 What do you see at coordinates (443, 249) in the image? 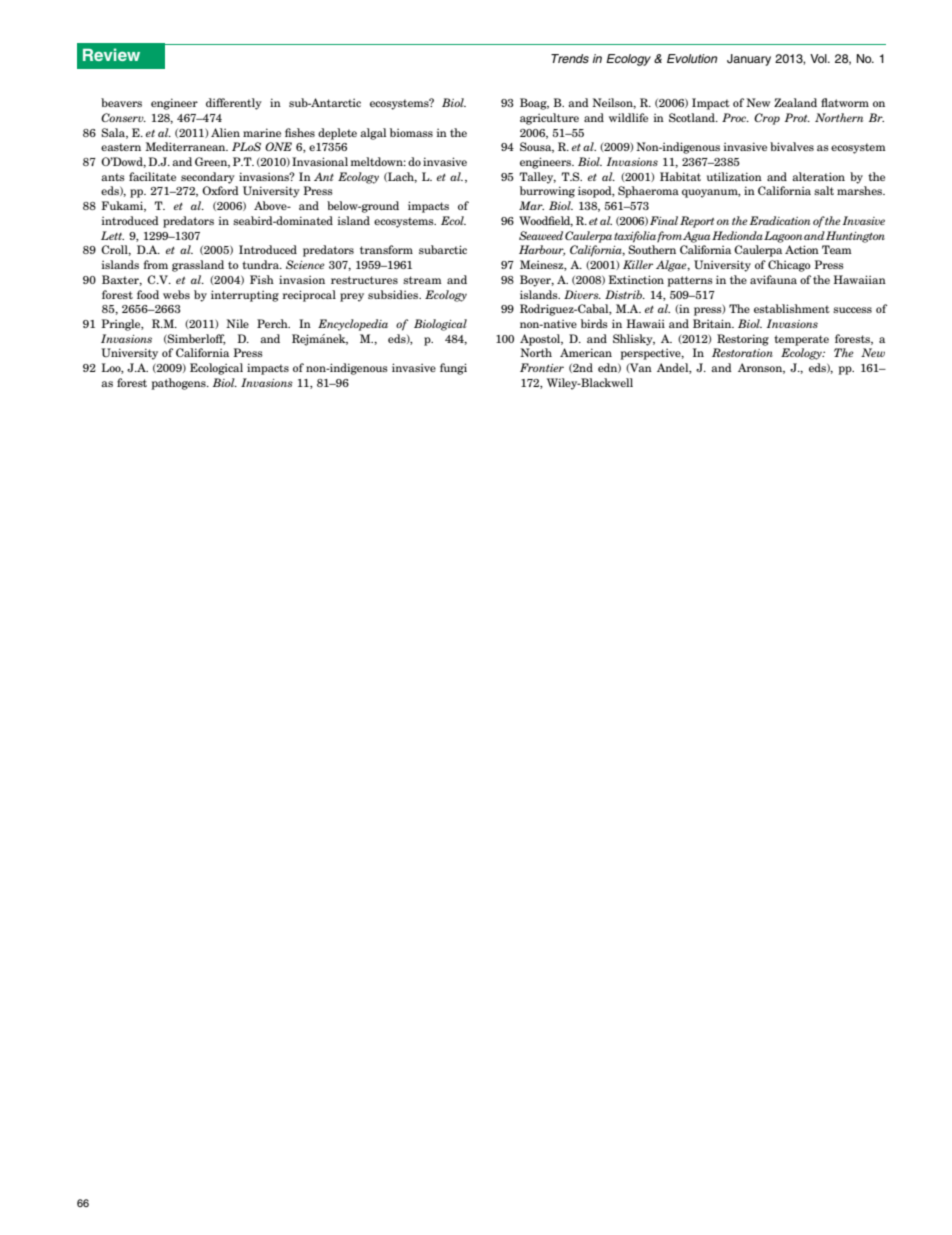
I see `subarctic` at bounding box center [443, 249].
